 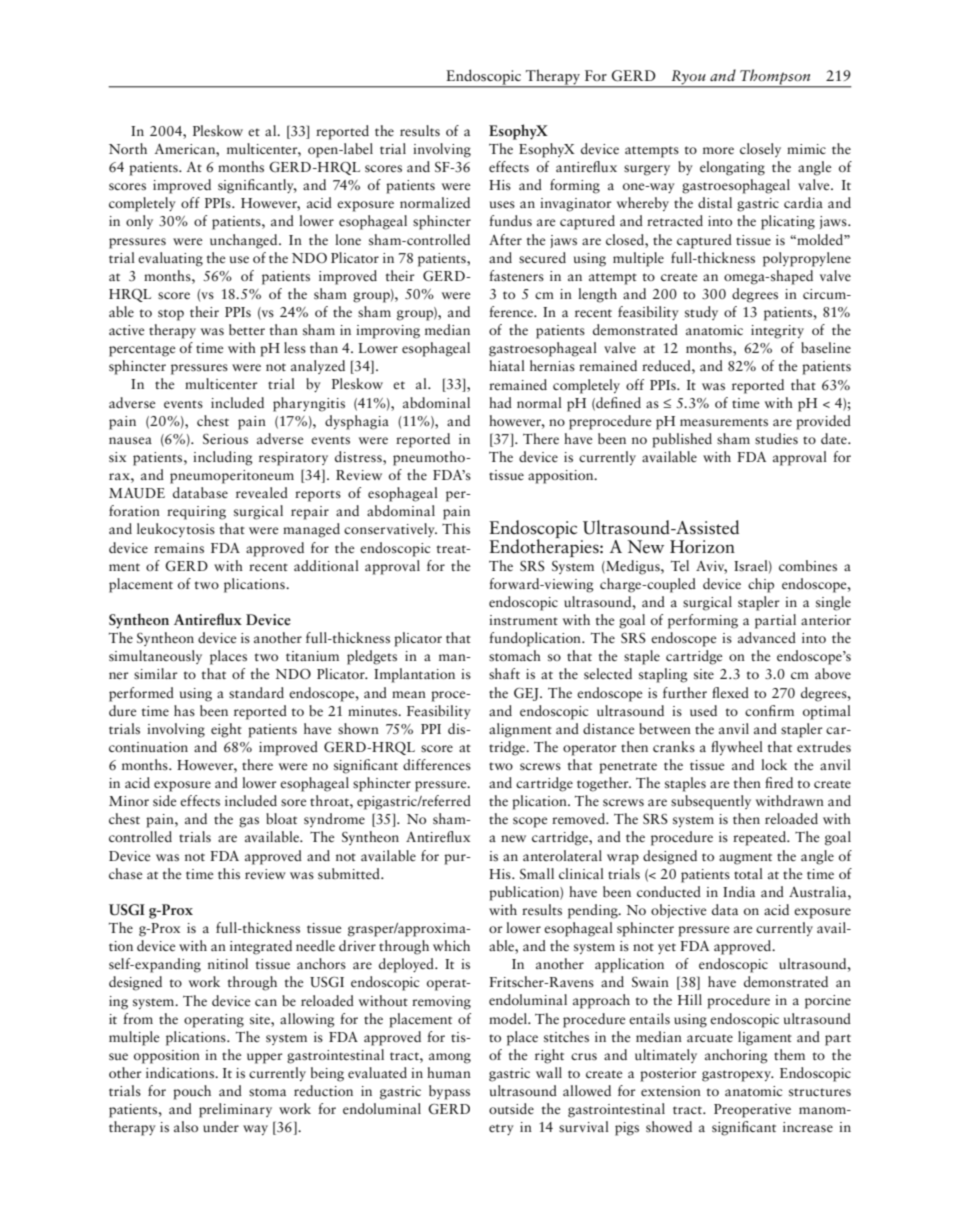 I want to click on pouch, so click(x=192, y=1092).
